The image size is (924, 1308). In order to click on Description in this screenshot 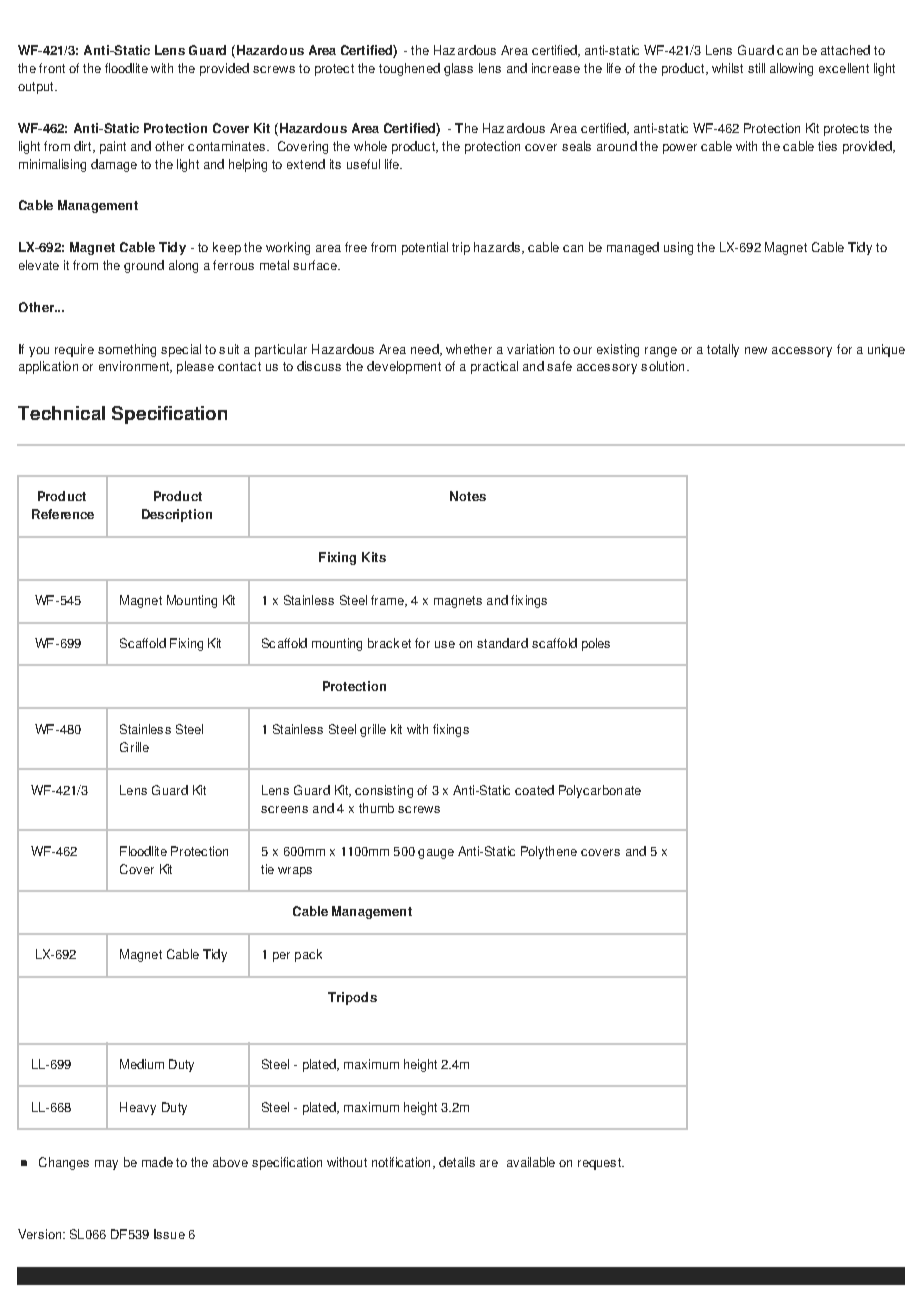, I will do `click(177, 515)`.
